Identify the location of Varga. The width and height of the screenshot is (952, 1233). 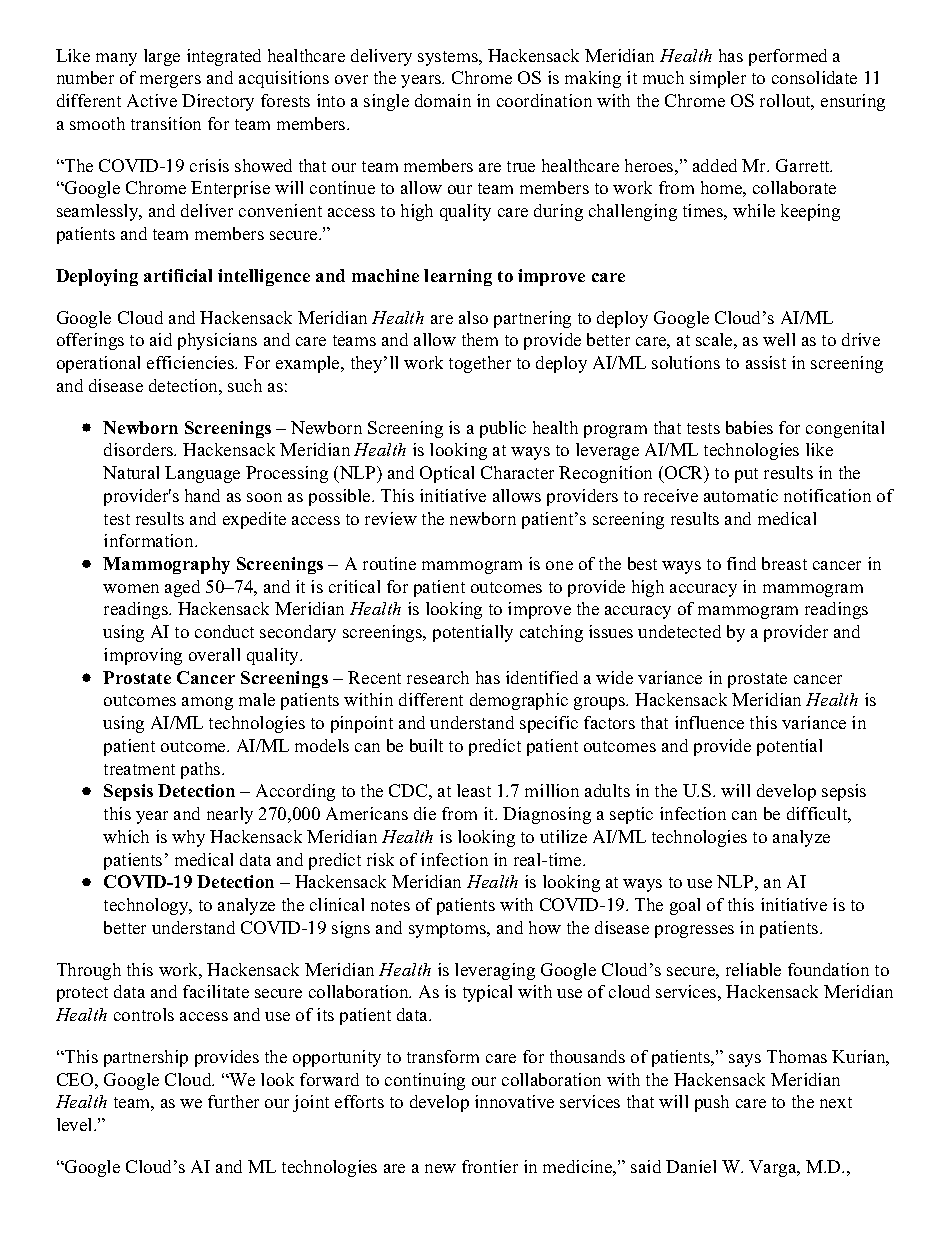
(774, 1168).
